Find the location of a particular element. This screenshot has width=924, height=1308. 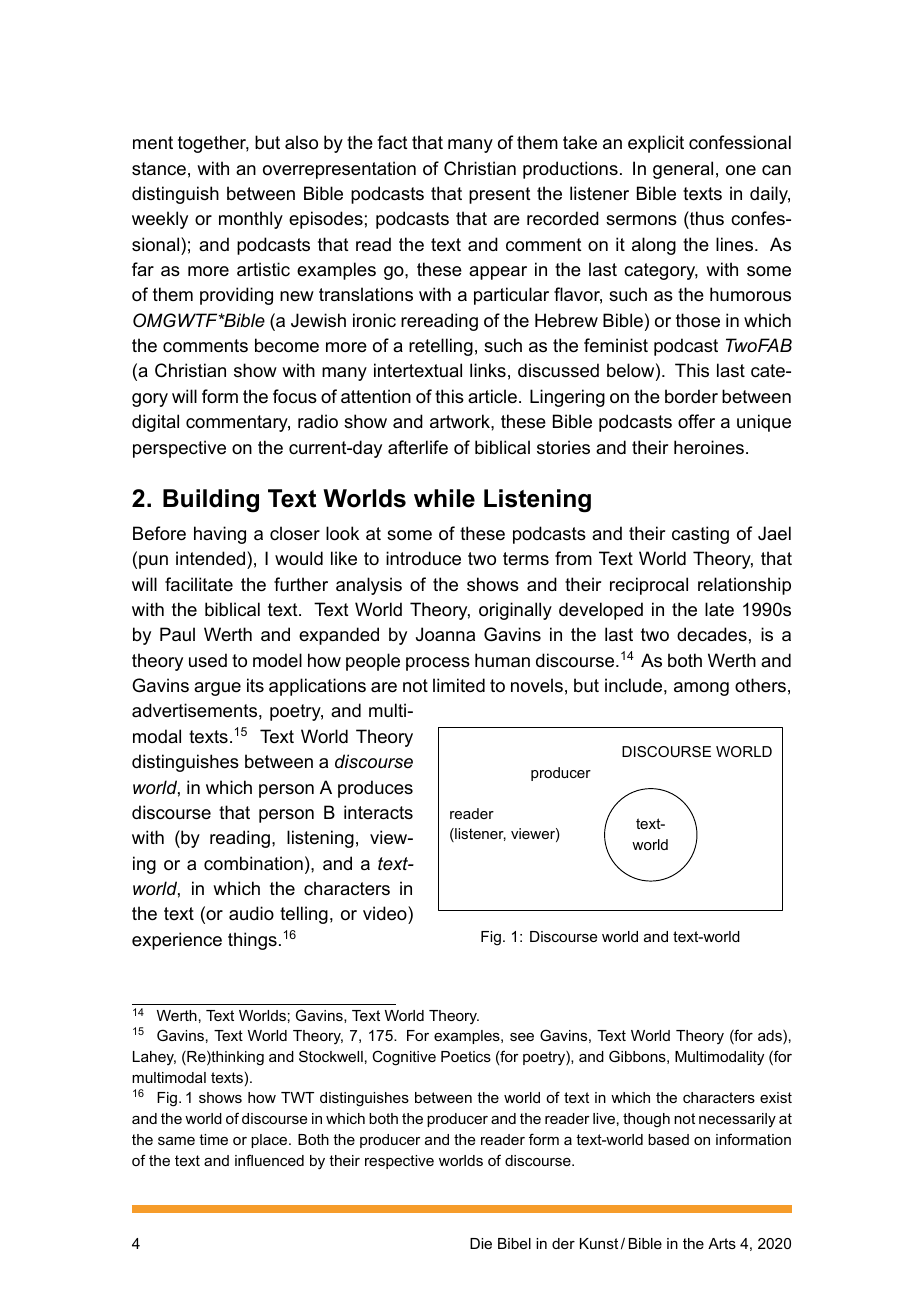

casting is located at coordinates (700, 535).
